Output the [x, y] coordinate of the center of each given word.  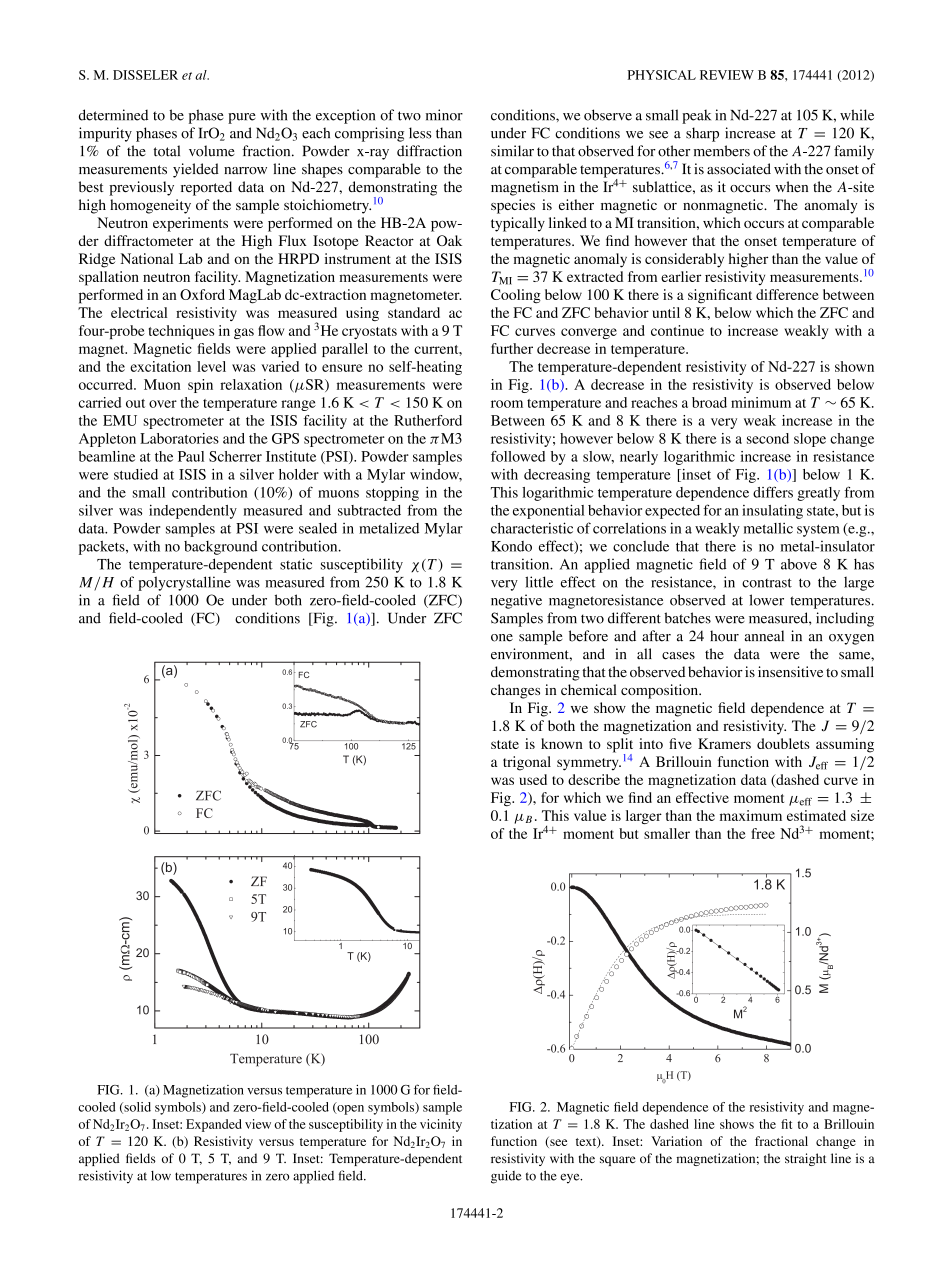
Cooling [516, 296]
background [221, 548]
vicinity [441, 1125]
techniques [181, 332]
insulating [772, 511]
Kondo [511, 546]
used [533, 779]
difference [787, 294]
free [763, 833]
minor [444, 115]
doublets [783, 743]
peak [696, 116]
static [296, 564]
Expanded [214, 1125]
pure [242, 118]
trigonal [527, 763]
